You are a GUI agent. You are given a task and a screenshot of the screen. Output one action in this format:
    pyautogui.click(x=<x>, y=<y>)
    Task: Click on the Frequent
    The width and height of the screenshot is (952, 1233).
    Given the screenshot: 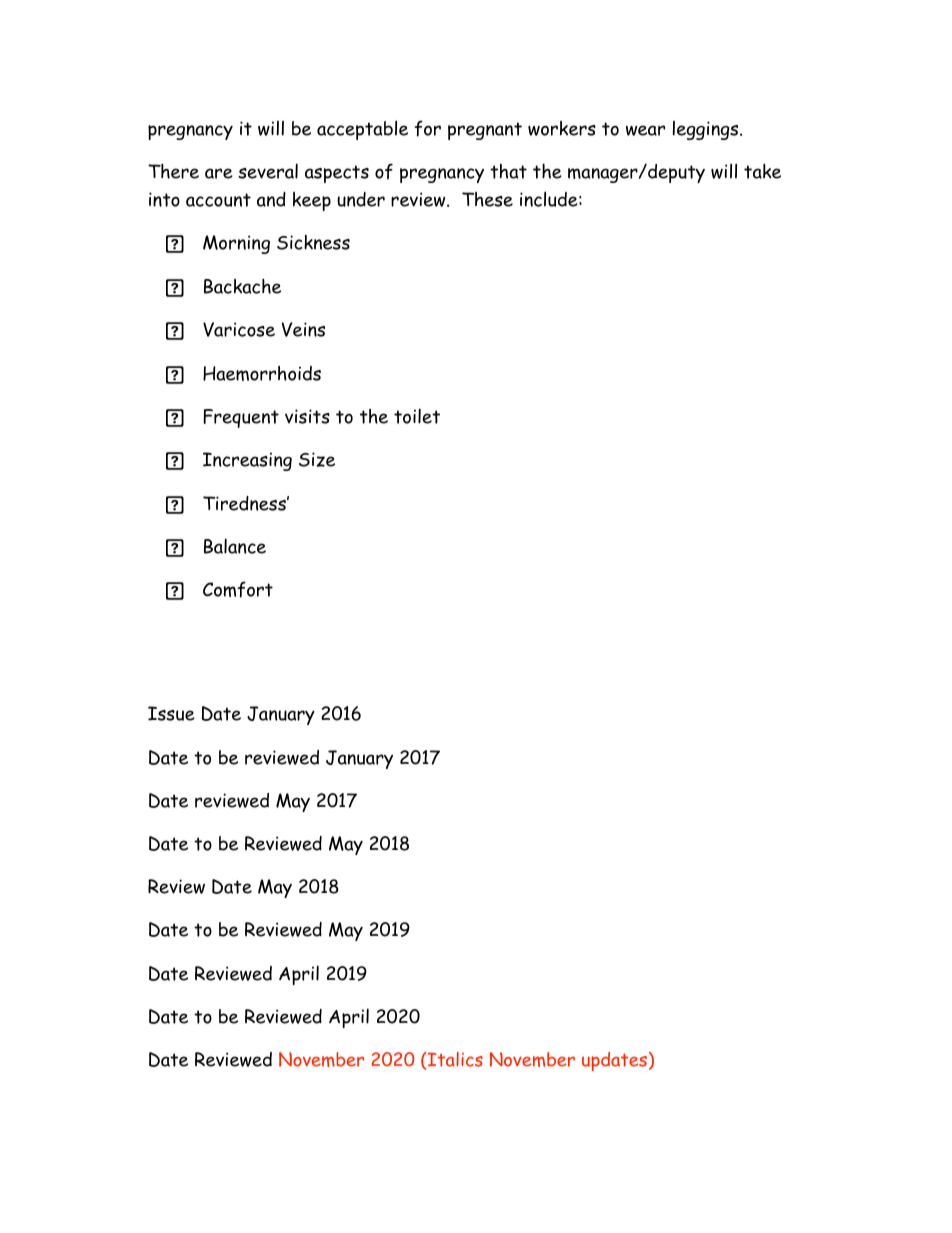 What is the action you would take?
    pyautogui.click(x=241, y=418)
